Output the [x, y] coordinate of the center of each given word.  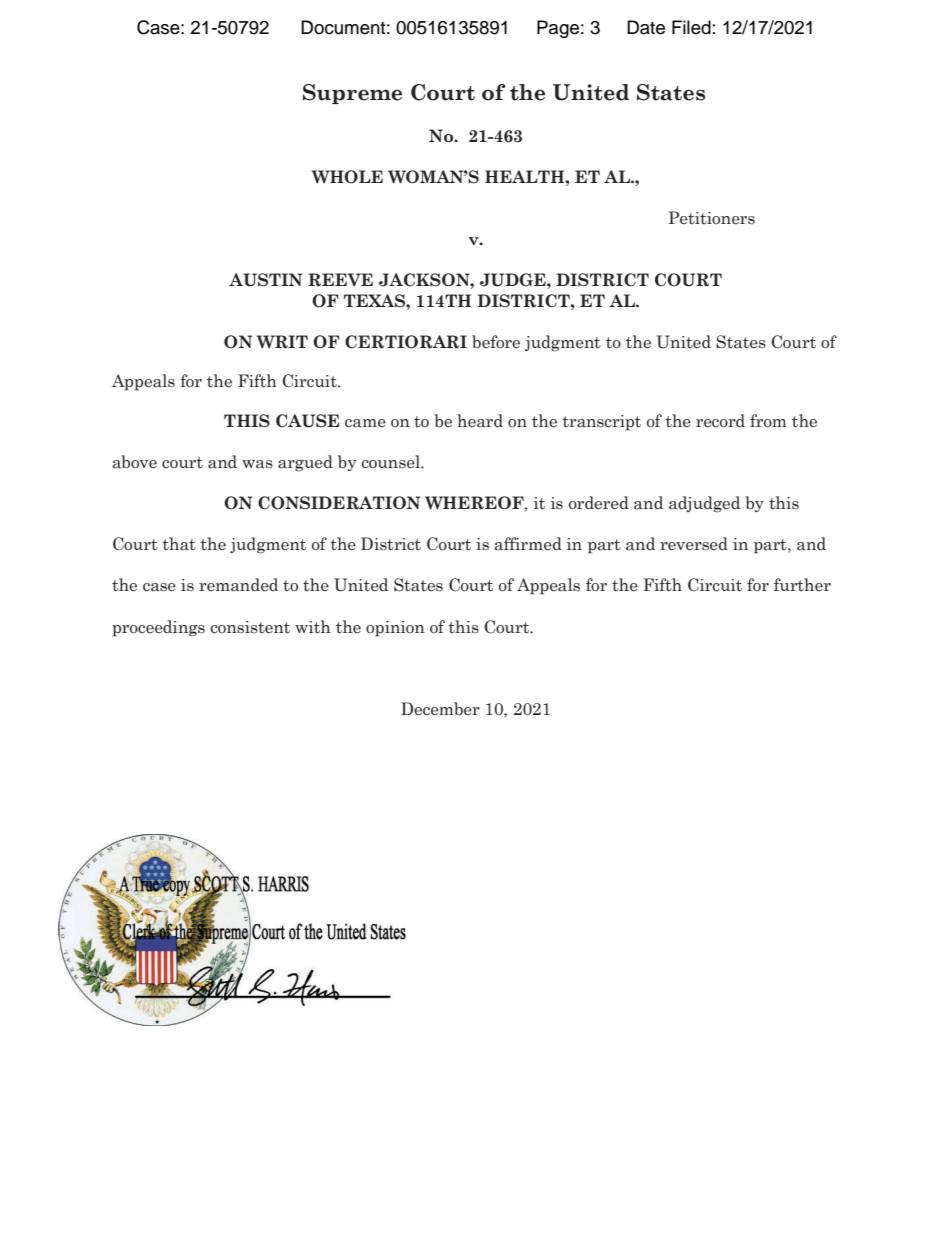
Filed [691, 27]
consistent [250, 627]
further [802, 585]
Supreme [352, 94]
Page [558, 29]
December [440, 709]
